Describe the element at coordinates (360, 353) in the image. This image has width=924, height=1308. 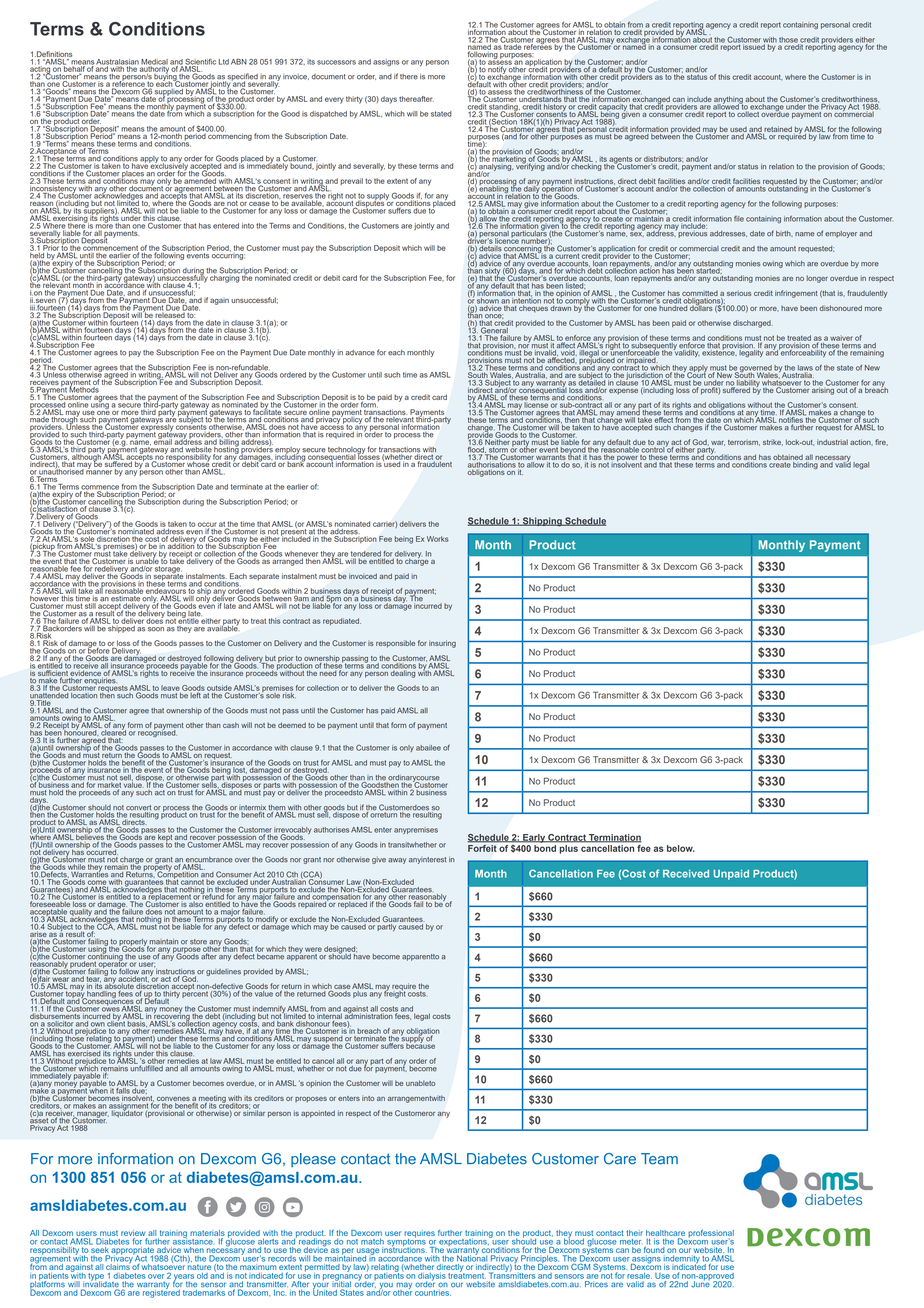
I see `advance` at that location.
